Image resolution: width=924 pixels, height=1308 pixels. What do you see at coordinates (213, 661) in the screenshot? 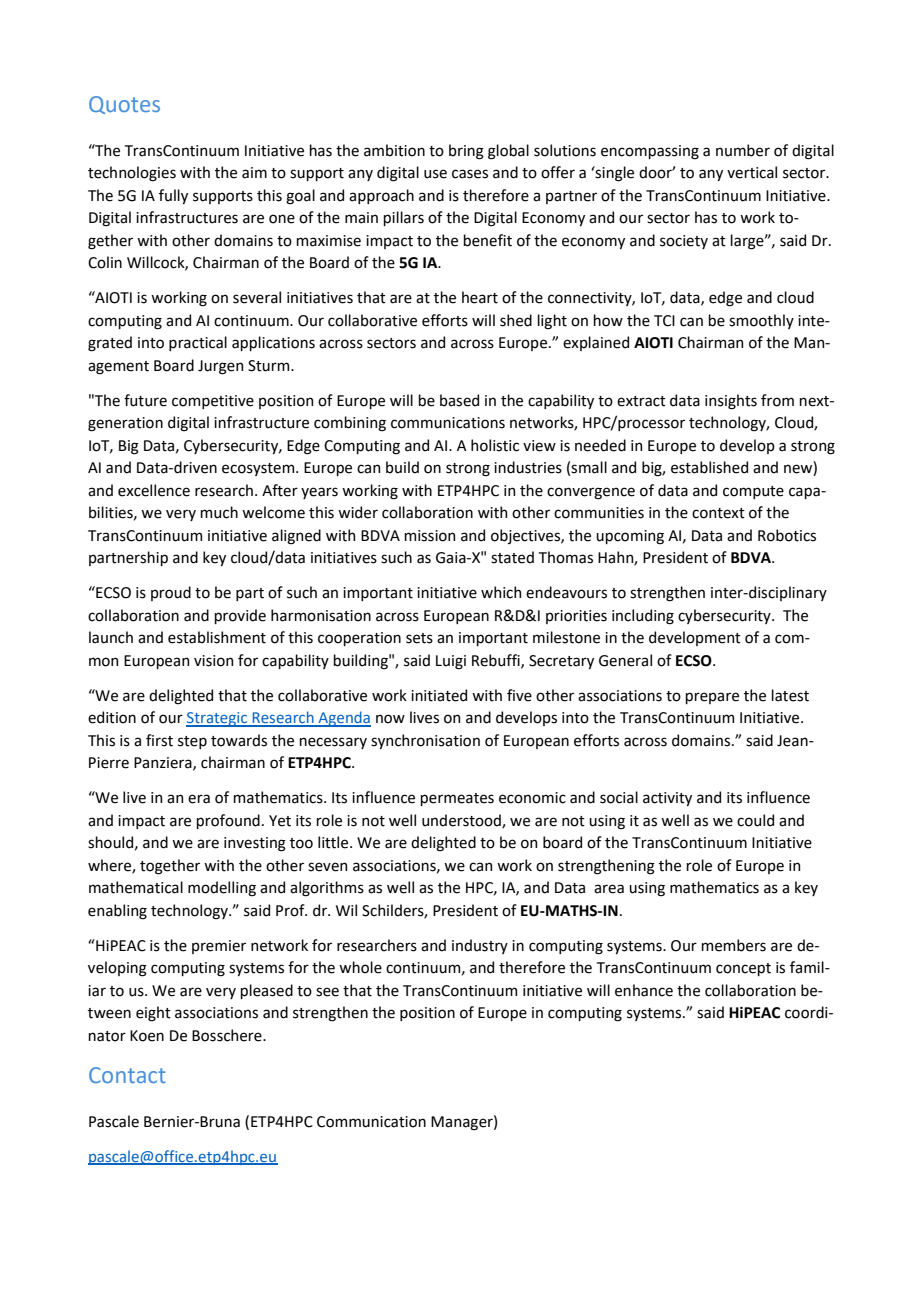
I see `vision` at bounding box center [213, 661].
